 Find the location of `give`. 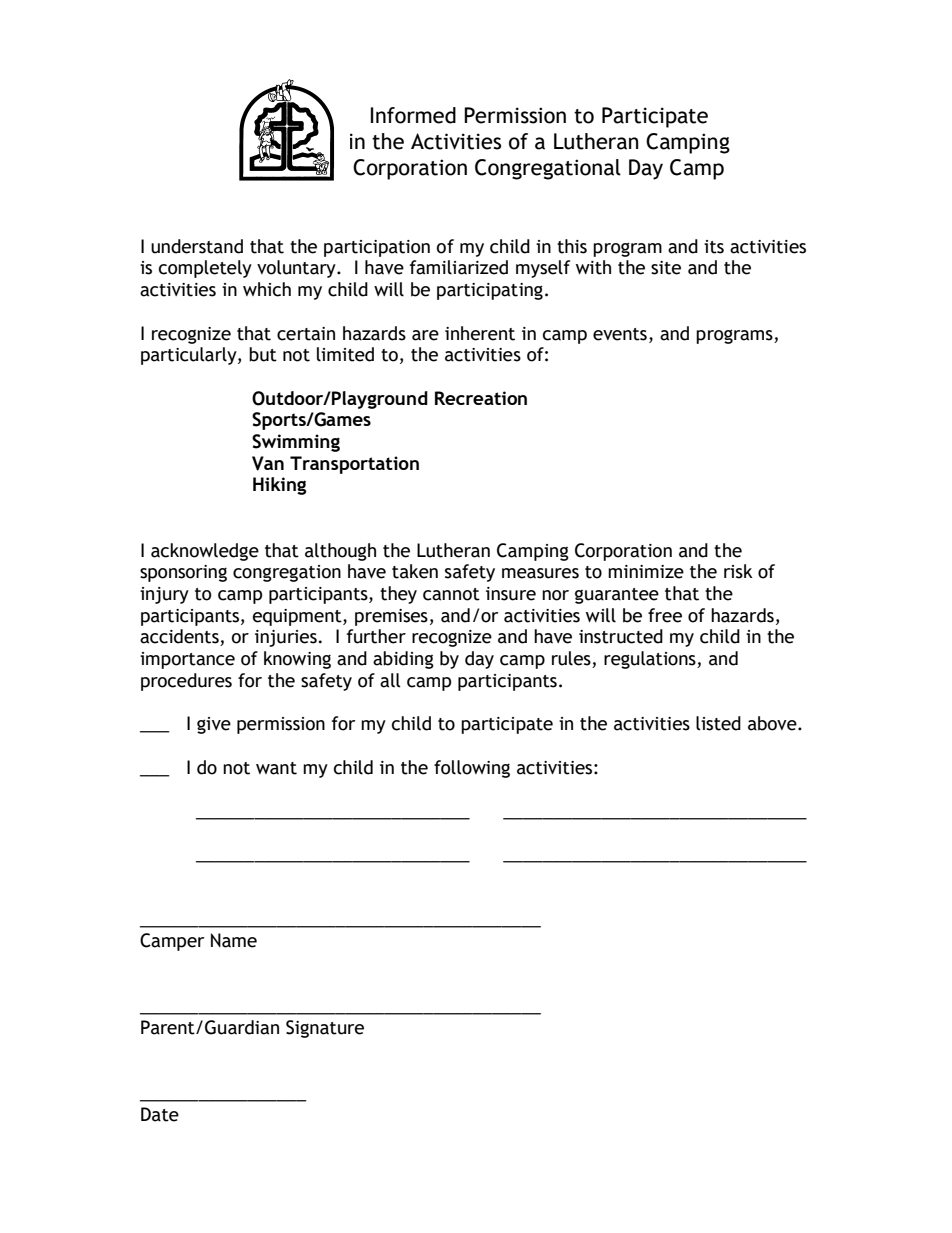

give is located at coordinates (214, 725).
